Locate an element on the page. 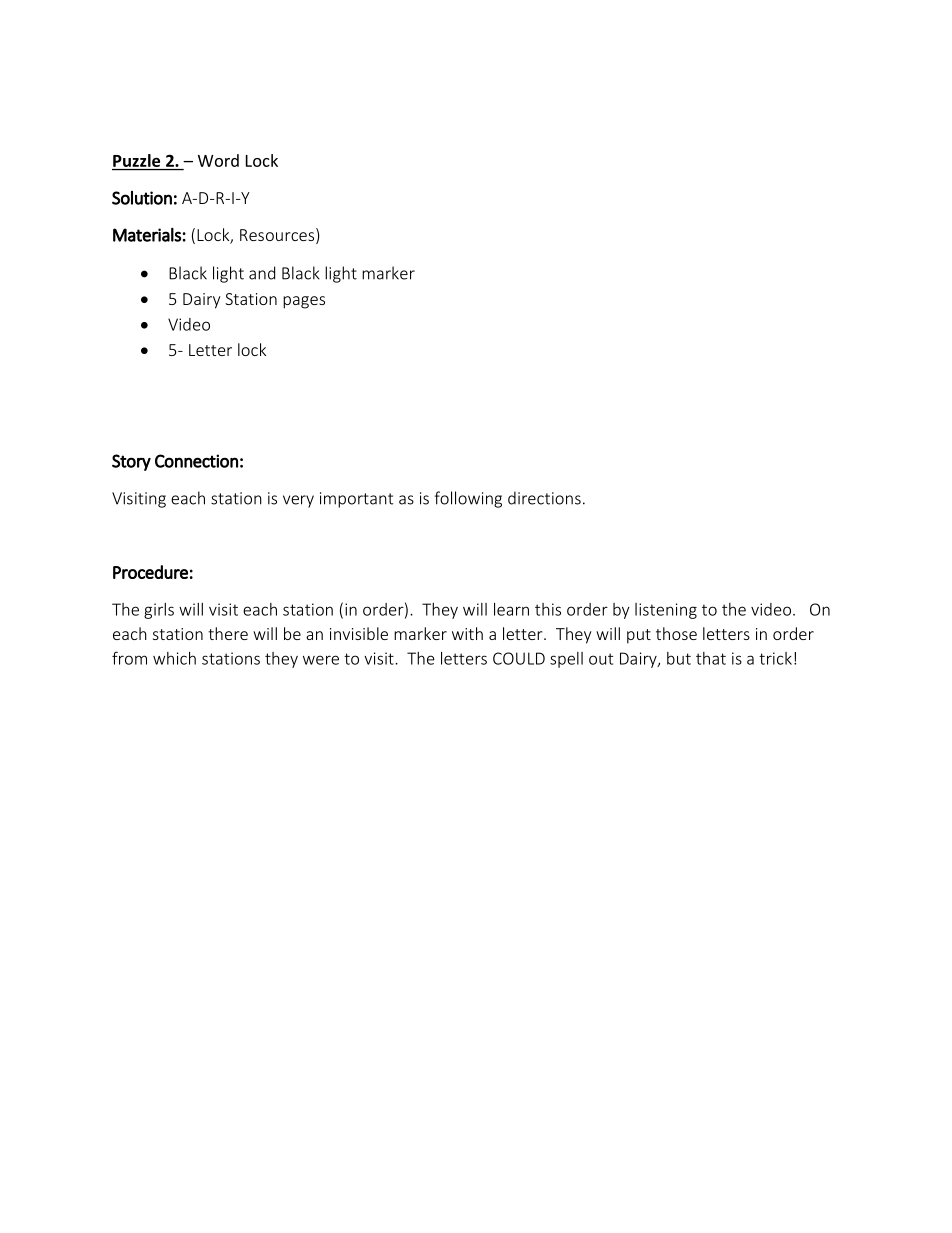  Resources is located at coordinates (277, 235).
